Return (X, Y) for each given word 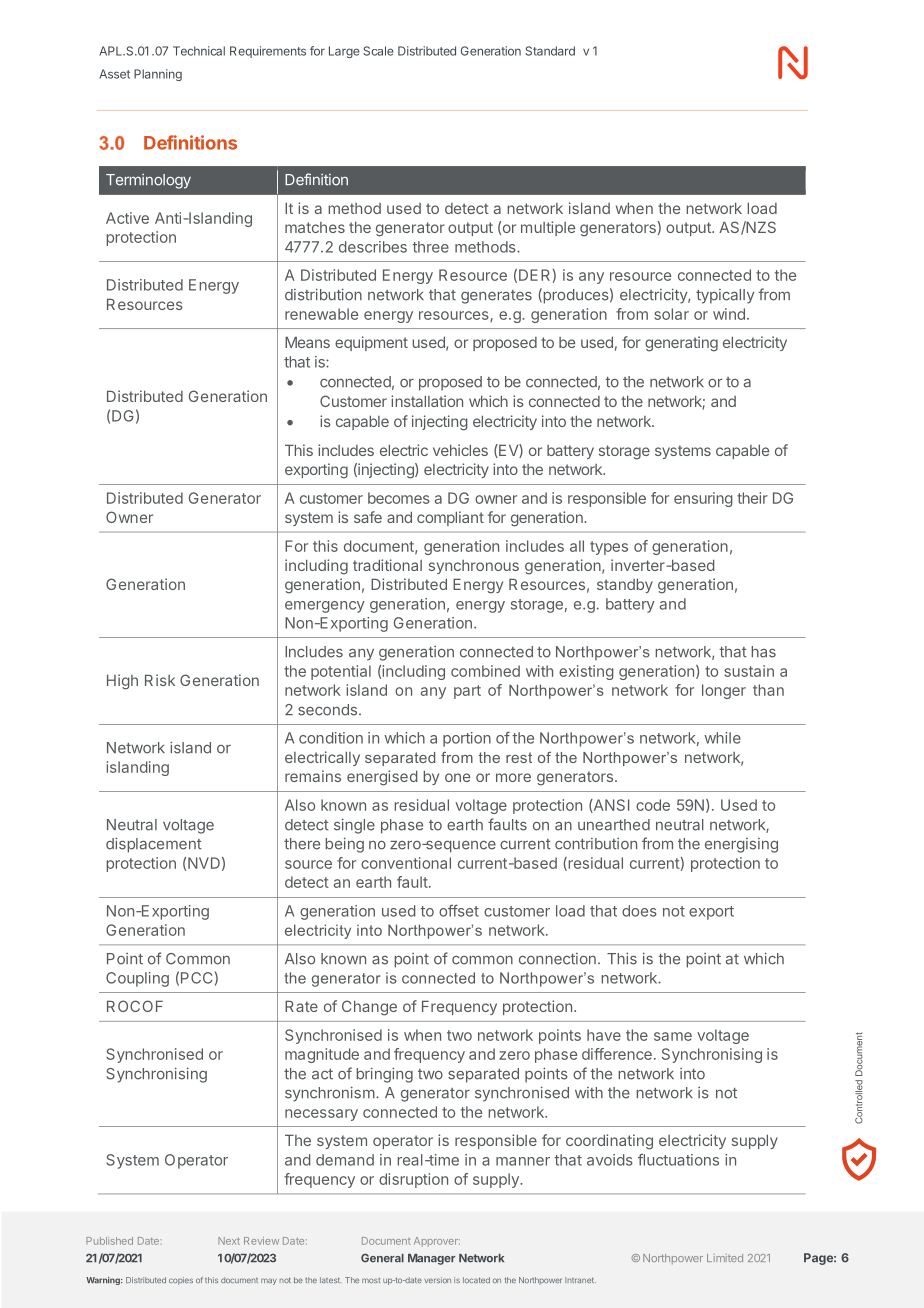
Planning (158, 75)
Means (307, 342)
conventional (406, 863)
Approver (437, 1242)
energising (741, 845)
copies (181, 1281)
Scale (378, 51)
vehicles (460, 450)
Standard (550, 51)
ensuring (703, 499)
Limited (725, 1258)
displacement (154, 845)
